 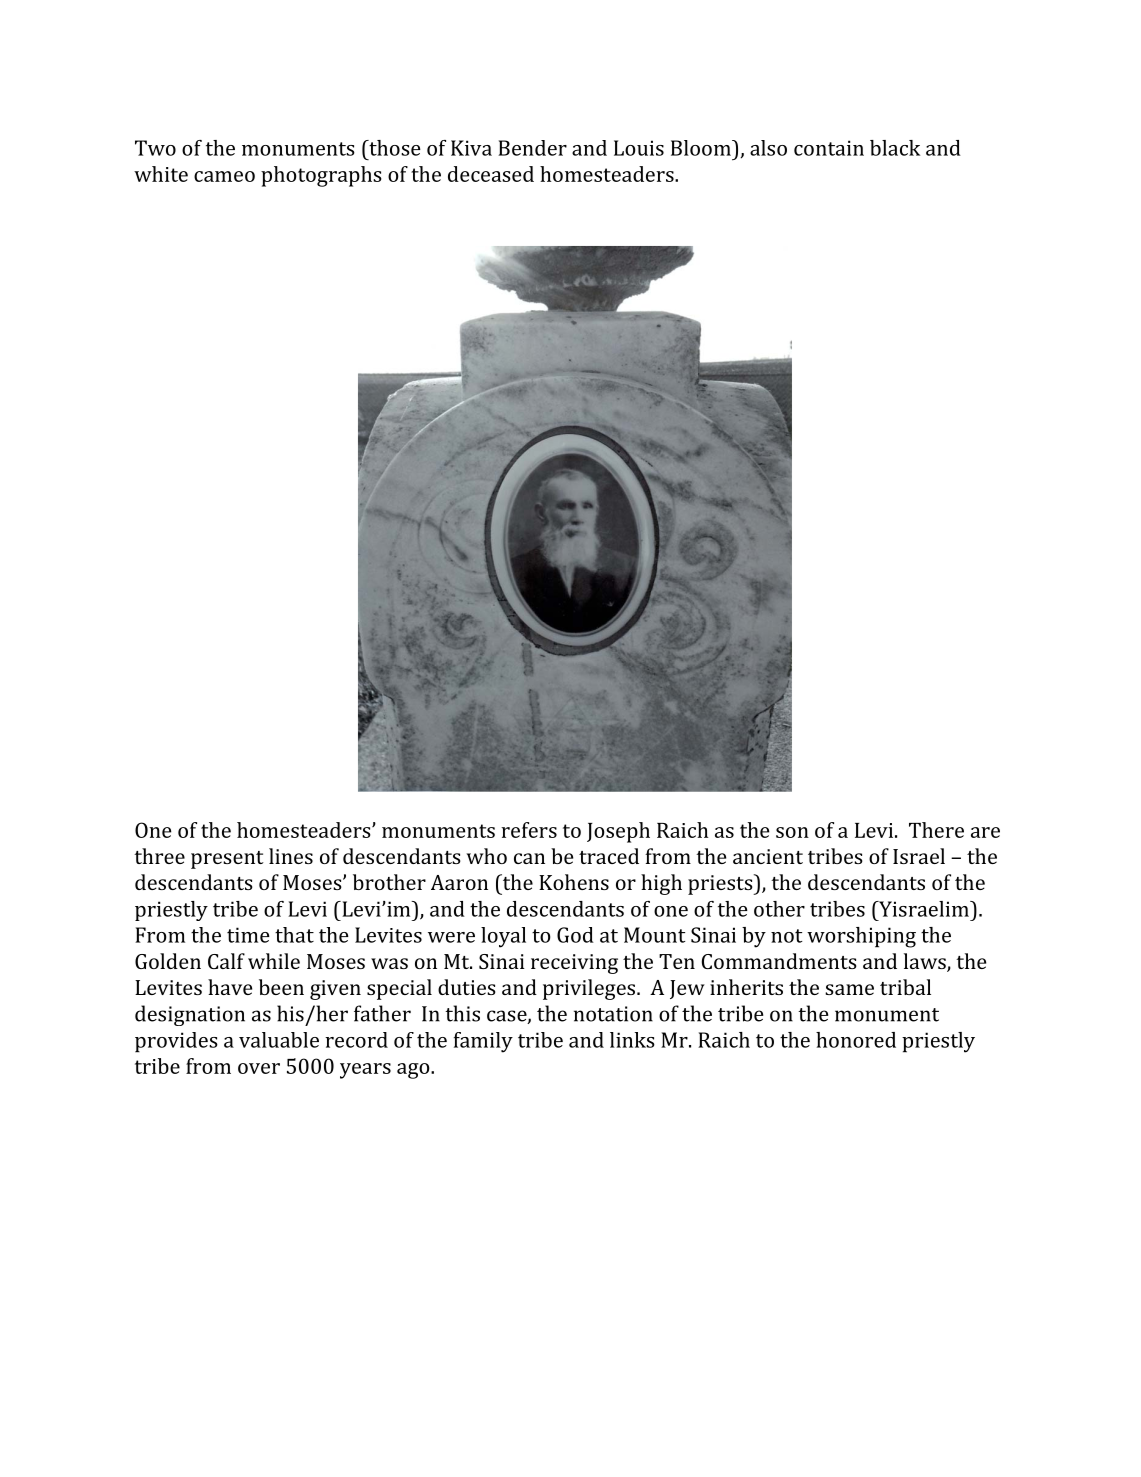 What do you see at coordinates (936, 830) in the screenshot?
I see `There` at bounding box center [936, 830].
